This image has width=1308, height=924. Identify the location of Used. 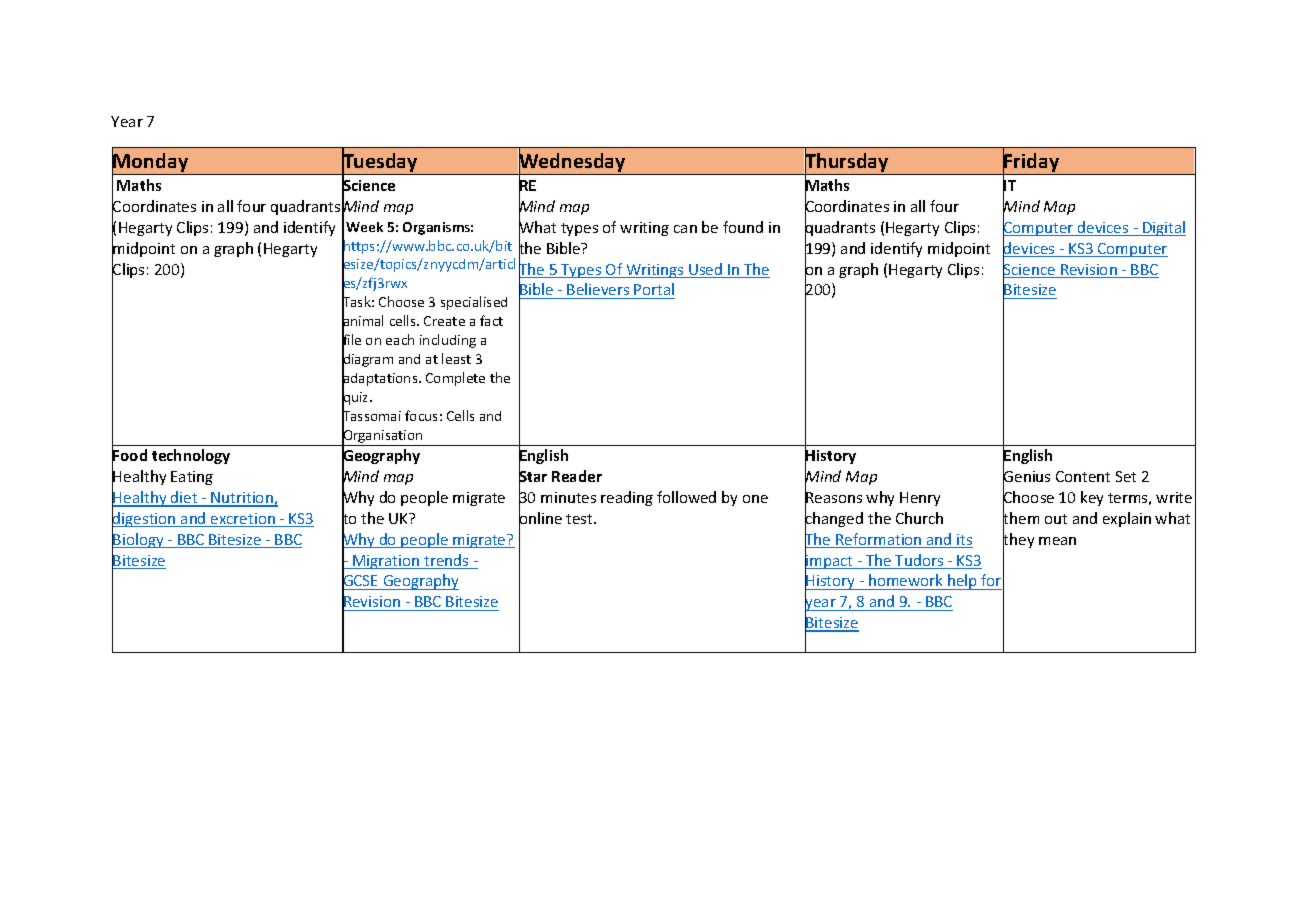
(706, 270).
